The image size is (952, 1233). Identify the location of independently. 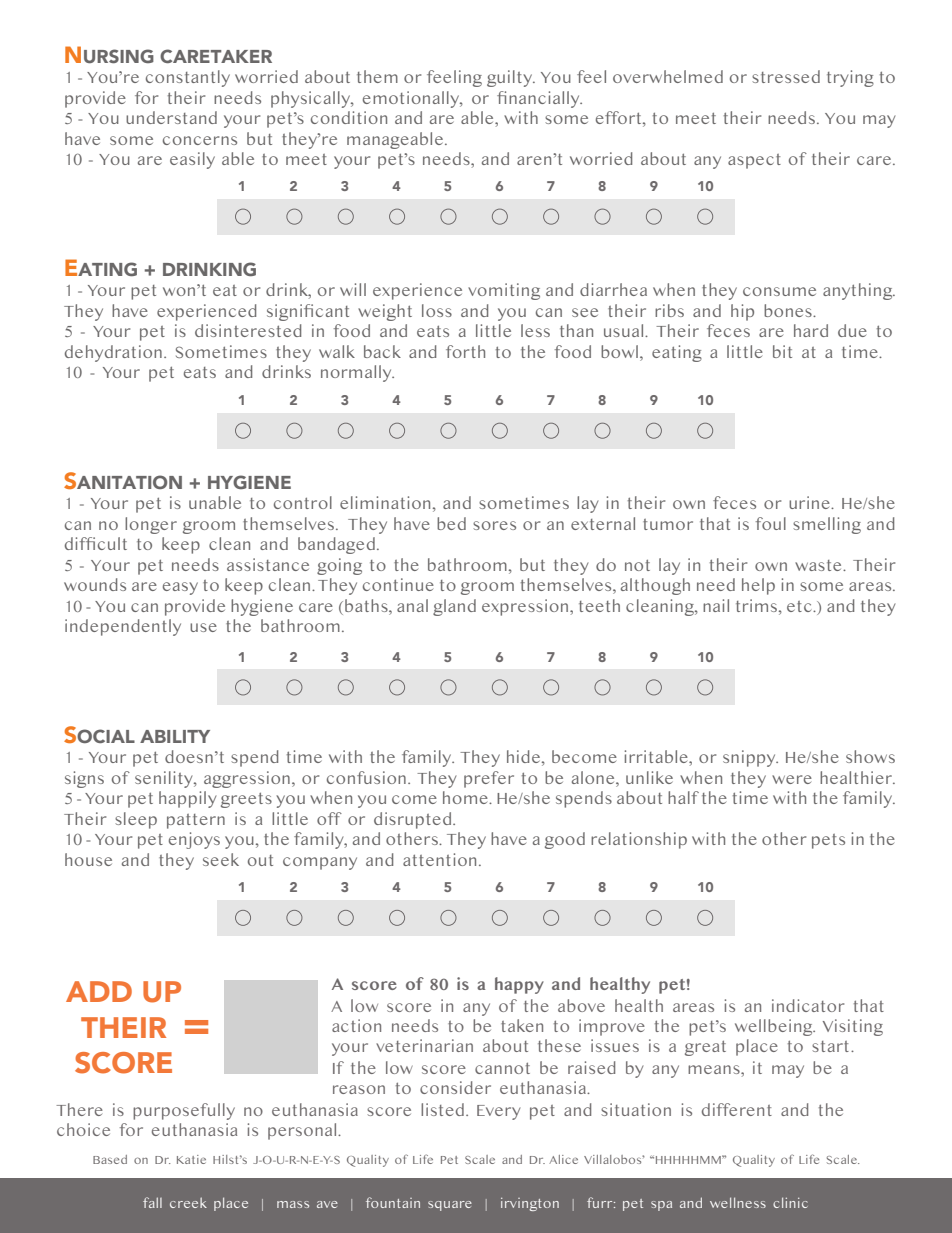
(123, 627).
